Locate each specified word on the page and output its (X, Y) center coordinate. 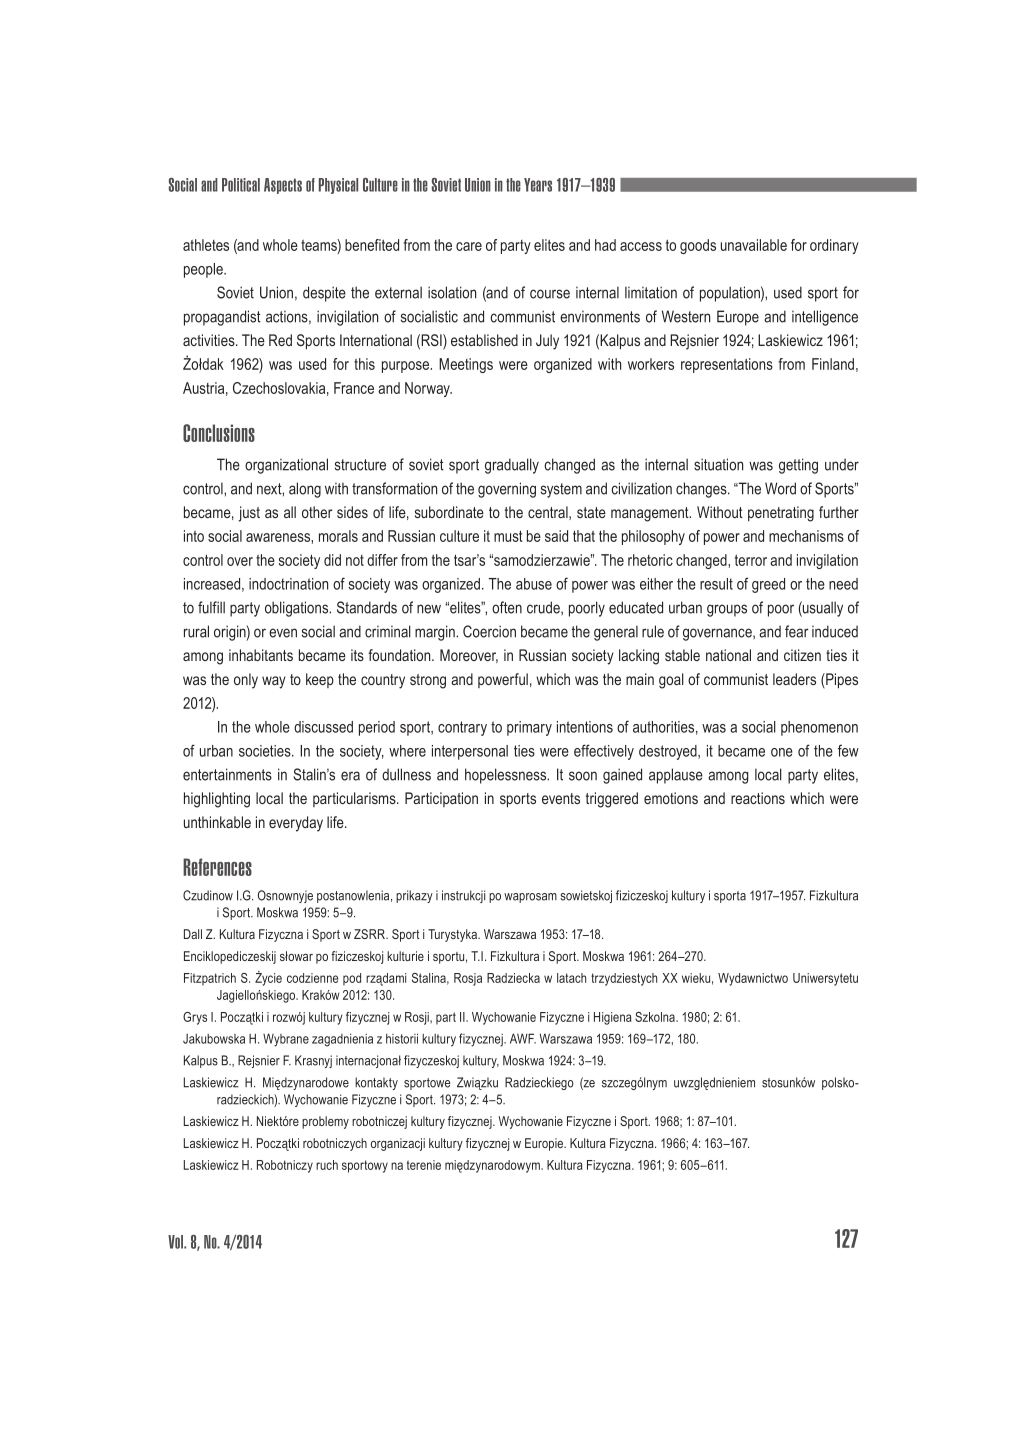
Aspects (283, 186)
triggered (612, 800)
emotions (671, 798)
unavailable (754, 245)
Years (538, 185)
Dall (193, 934)
